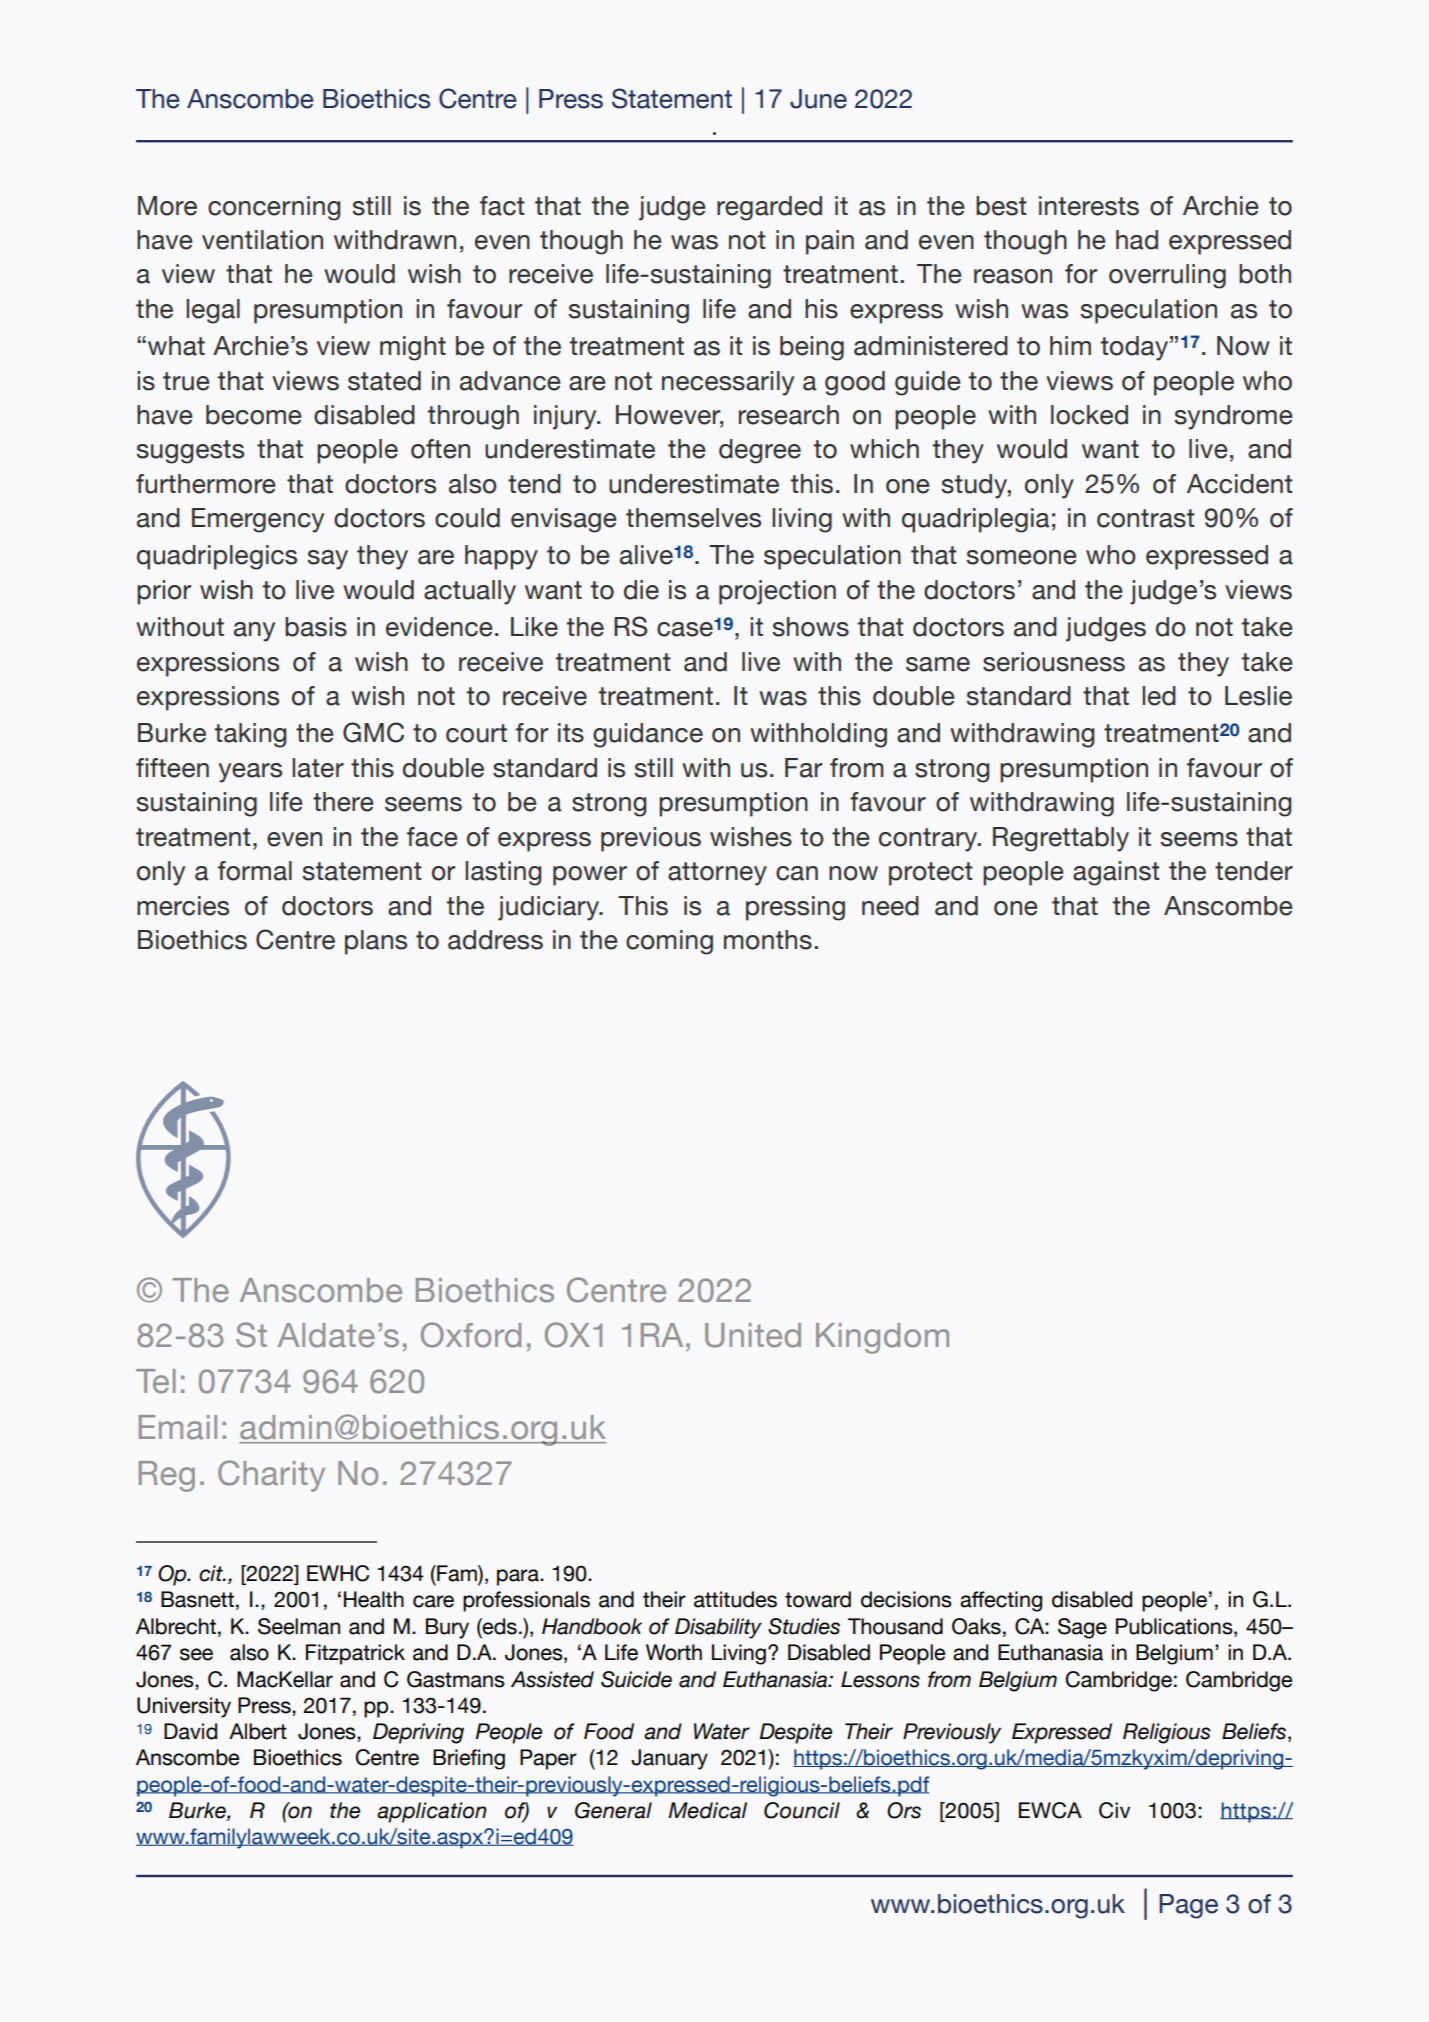 The image size is (1429, 2022). What do you see at coordinates (693, 518) in the screenshot?
I see `themselves` at bounding box center [693, 518].
